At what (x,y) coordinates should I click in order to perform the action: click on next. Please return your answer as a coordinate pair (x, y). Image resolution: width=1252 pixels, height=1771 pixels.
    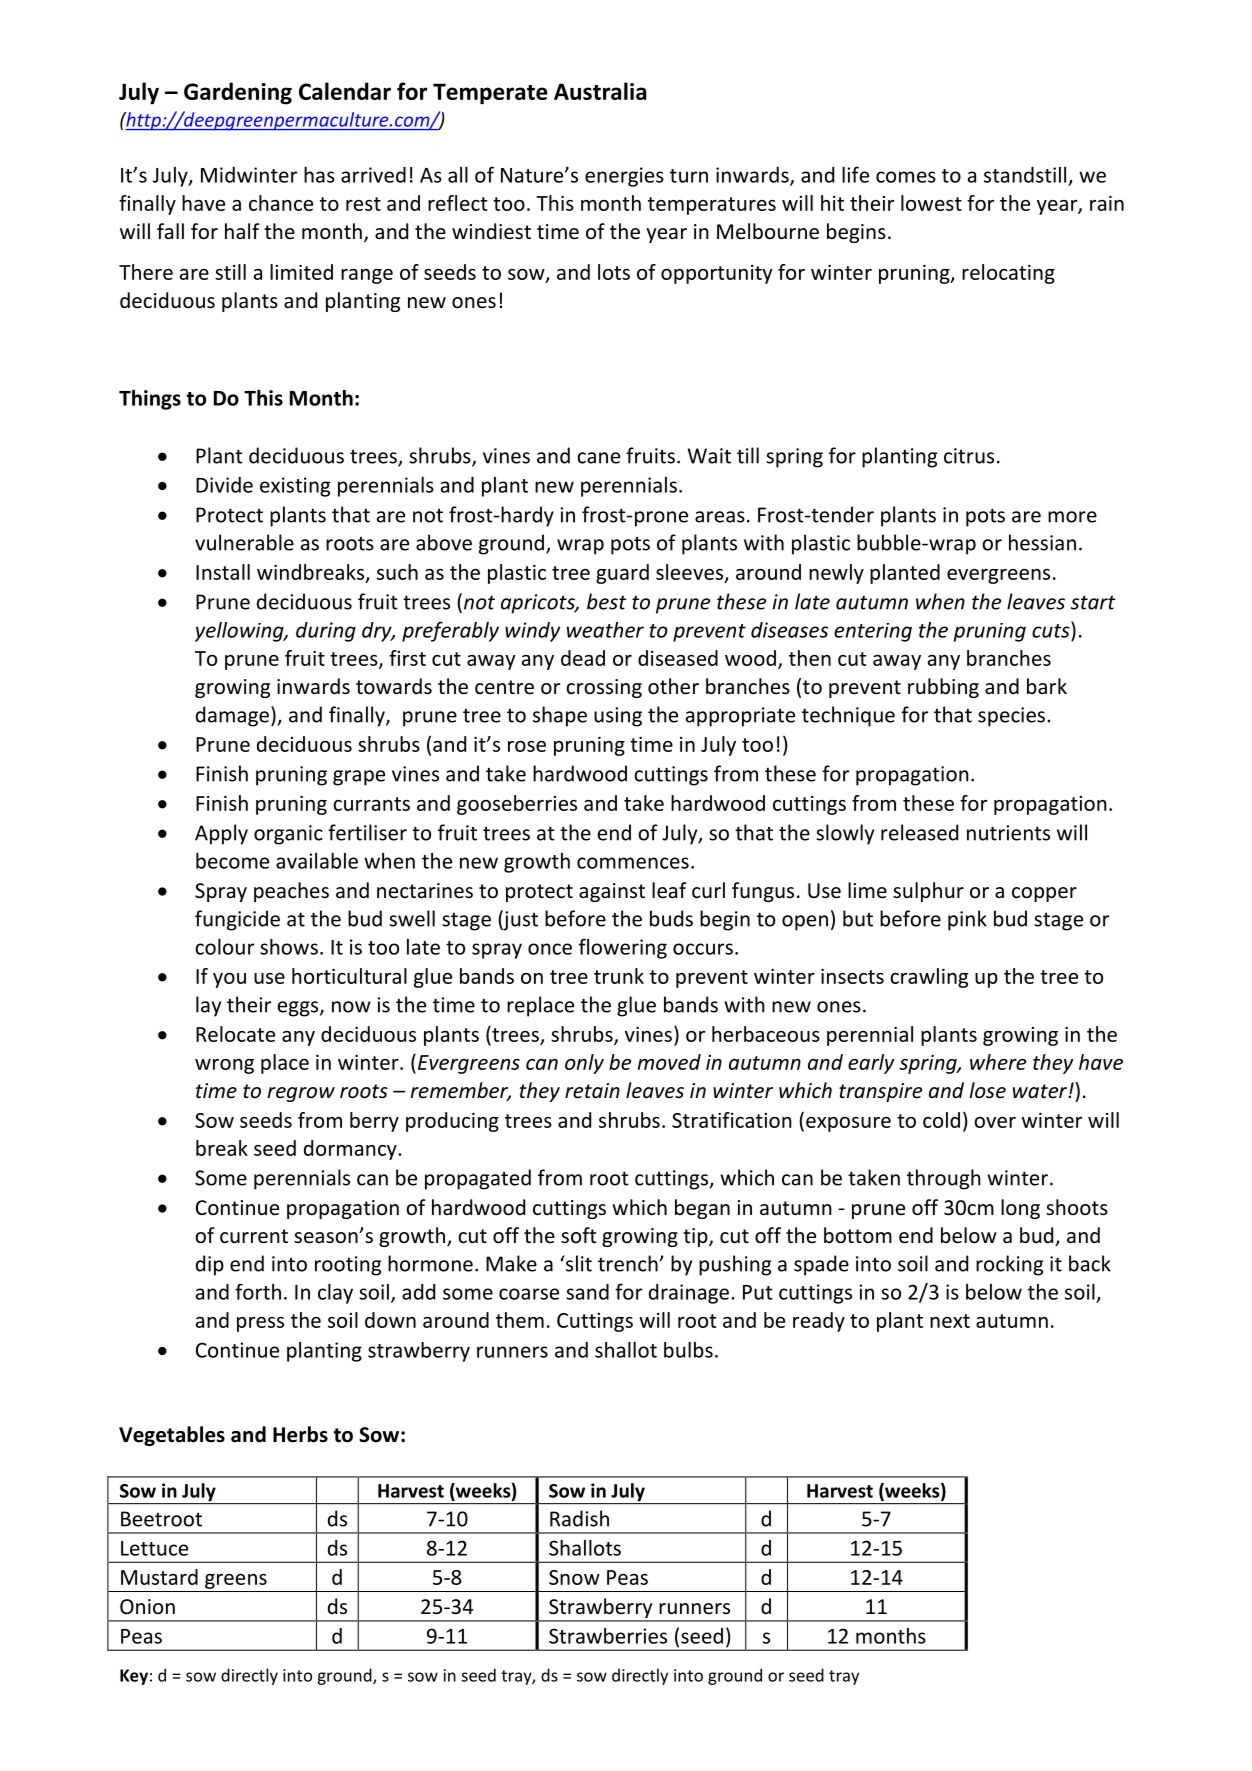
    Looking at the image, I should click on (950, 1321).
